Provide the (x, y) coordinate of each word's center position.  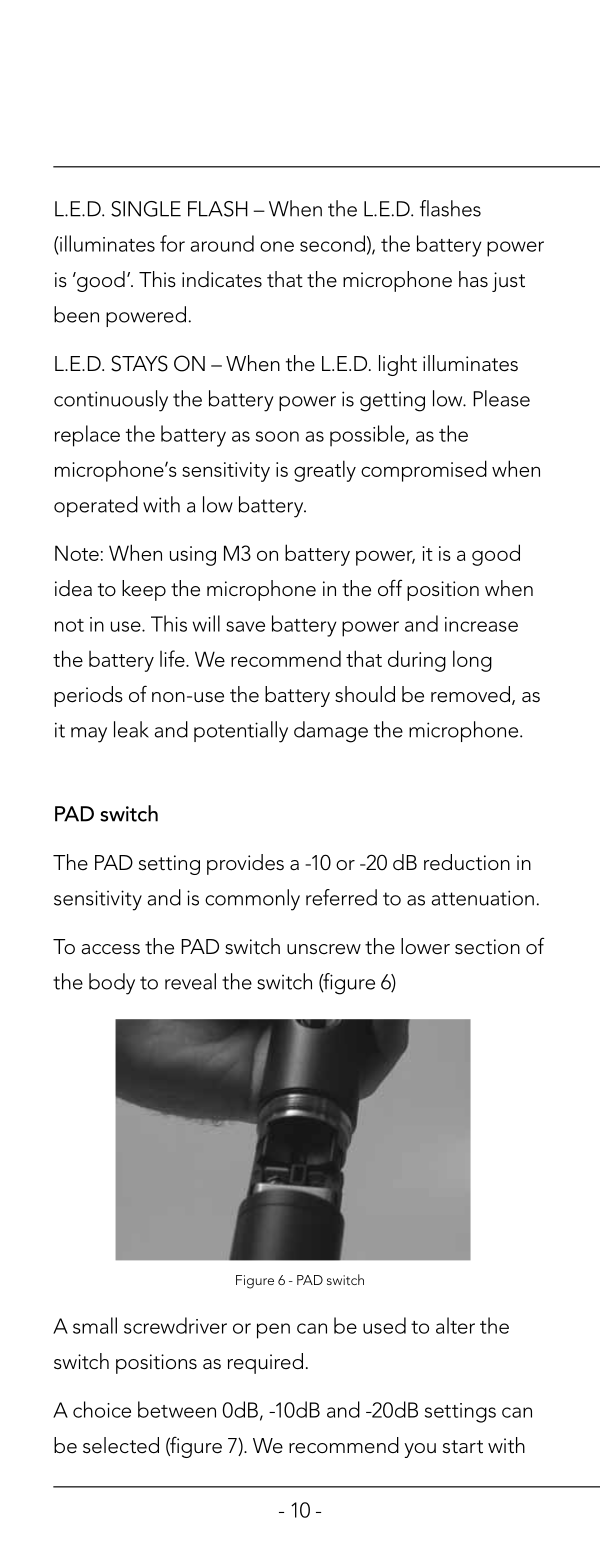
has (473, 279)
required (265, 1363)
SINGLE (146, 209)
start (463, 1447)
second (332, 243)
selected (121, 1445)
